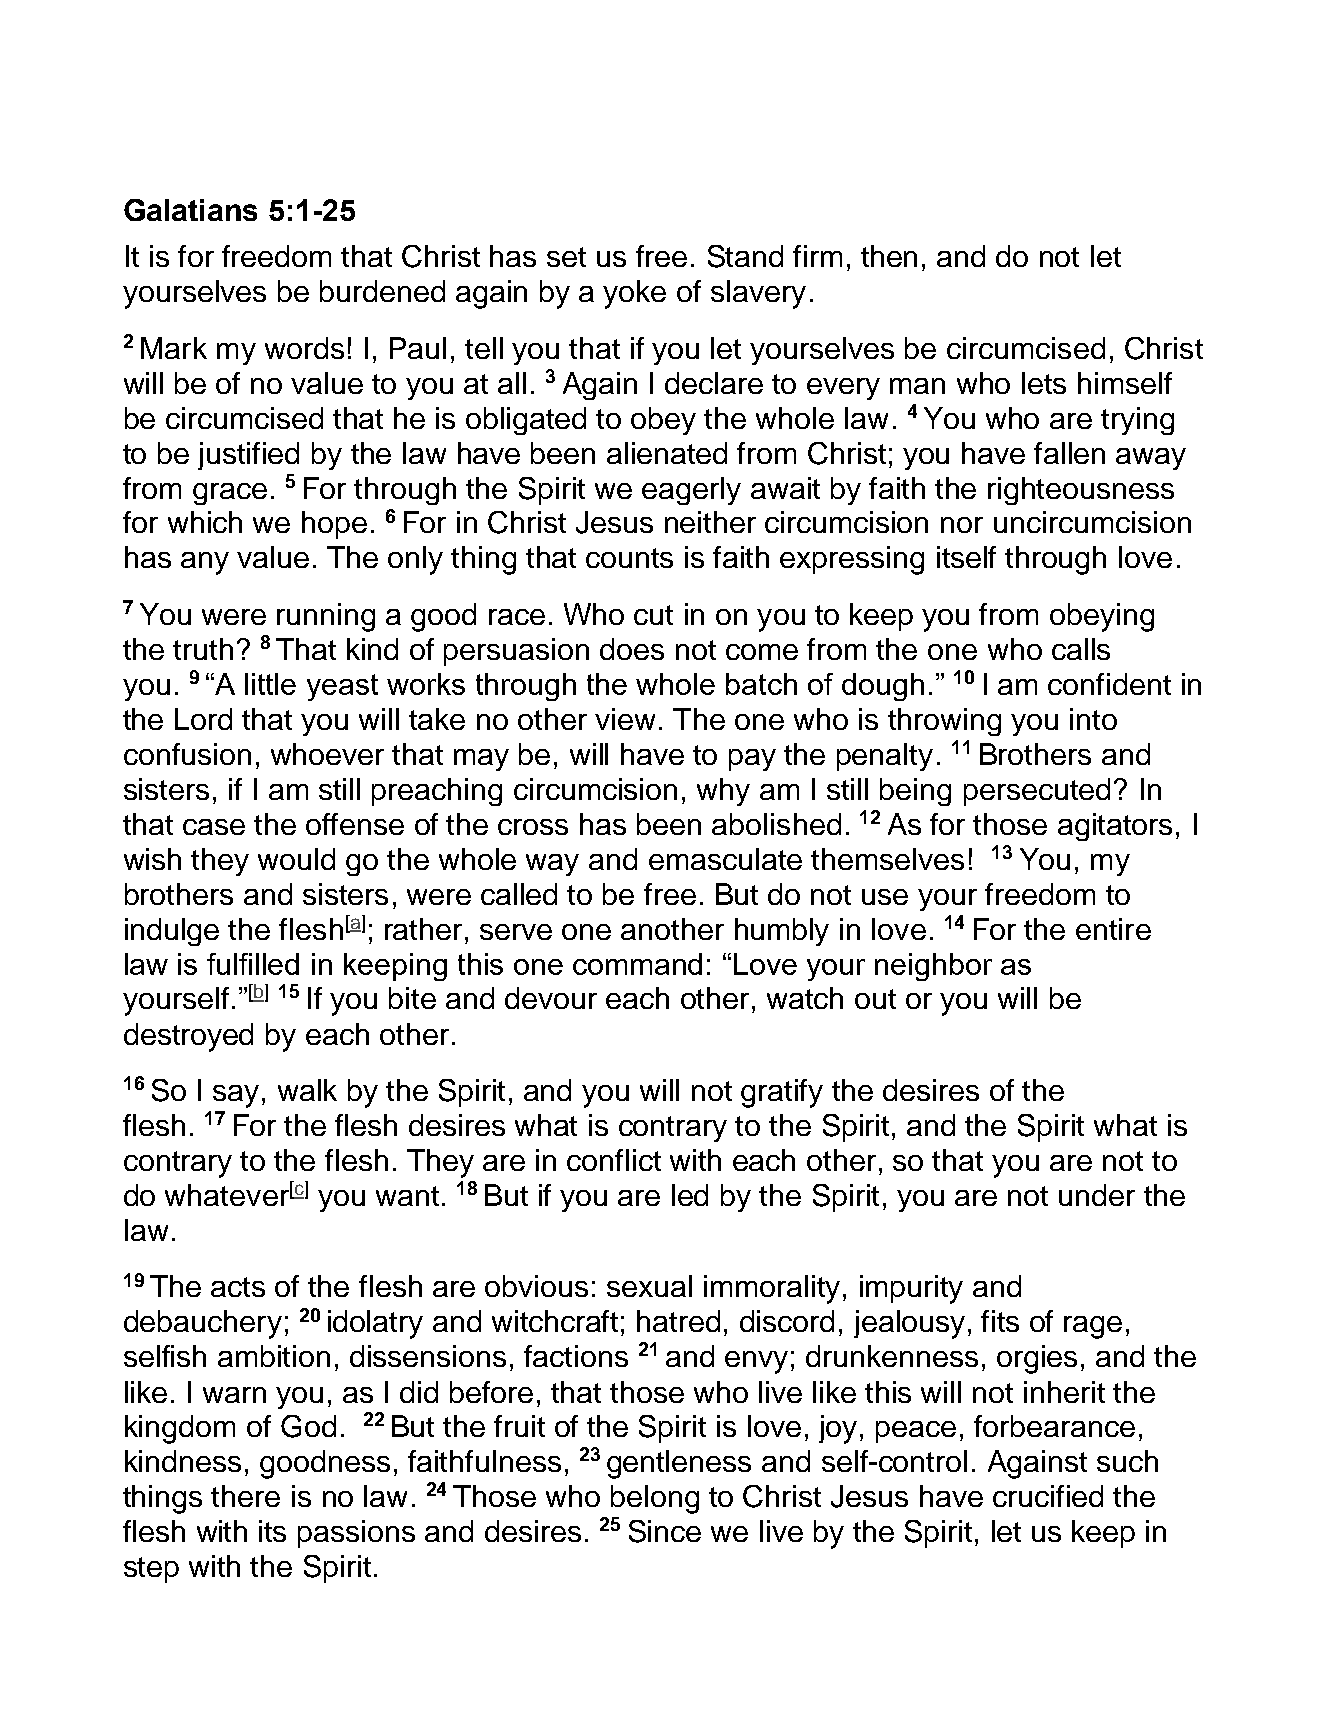  Describe the element at coordinates (962, 525) in the document. I see `nor` at that location.
